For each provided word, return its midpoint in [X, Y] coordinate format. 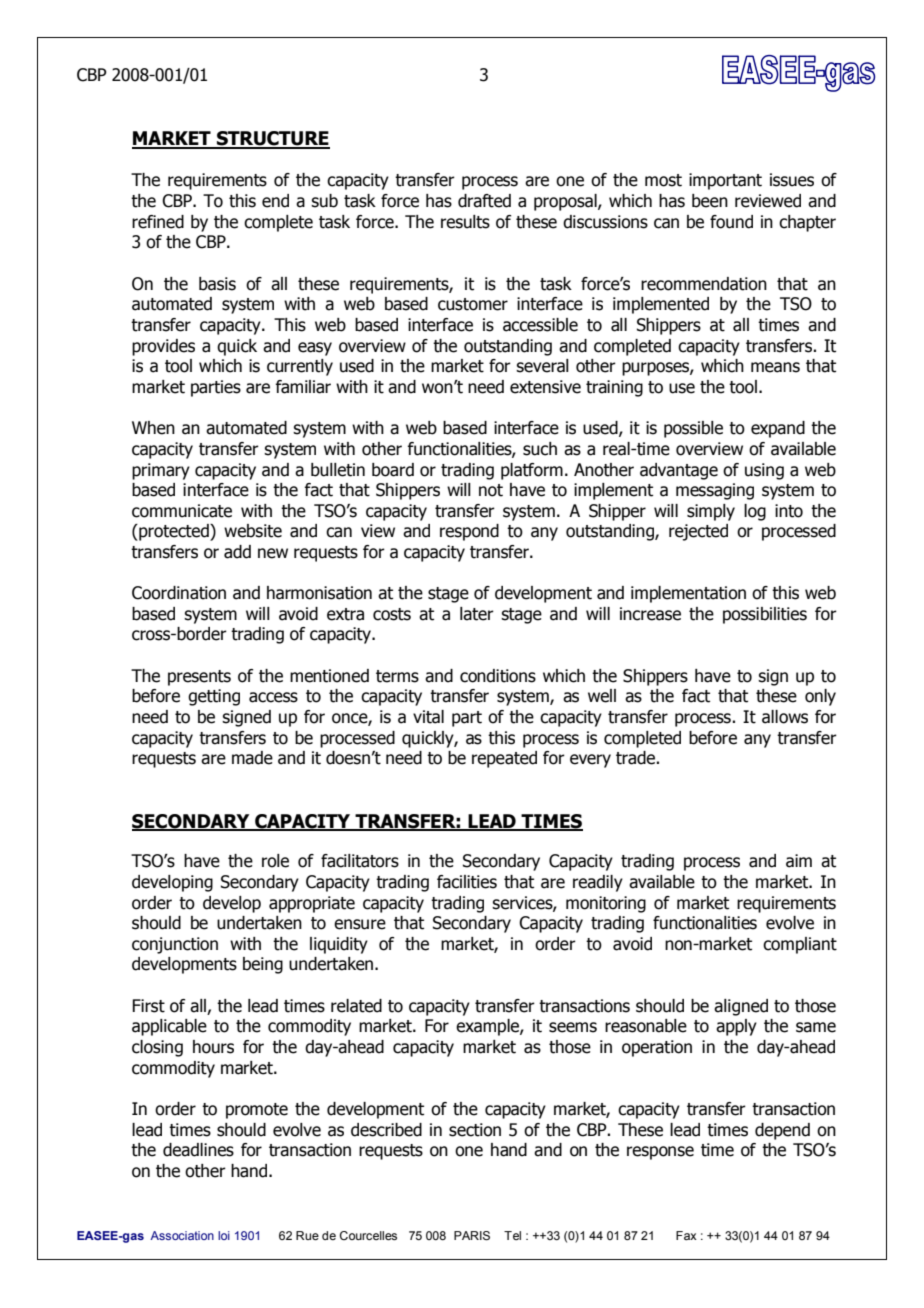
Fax [686, 1235]
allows [785, 717]
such [540, 449]
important [725, 181]
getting [214, 697]
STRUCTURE [272, 139]
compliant [800, 945]
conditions [498, 676]
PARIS [472, 1236]
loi [224, 1235]
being [263, 965]
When [153, 428]
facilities [467, 882]
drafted [484, 201]
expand [778, 429]
